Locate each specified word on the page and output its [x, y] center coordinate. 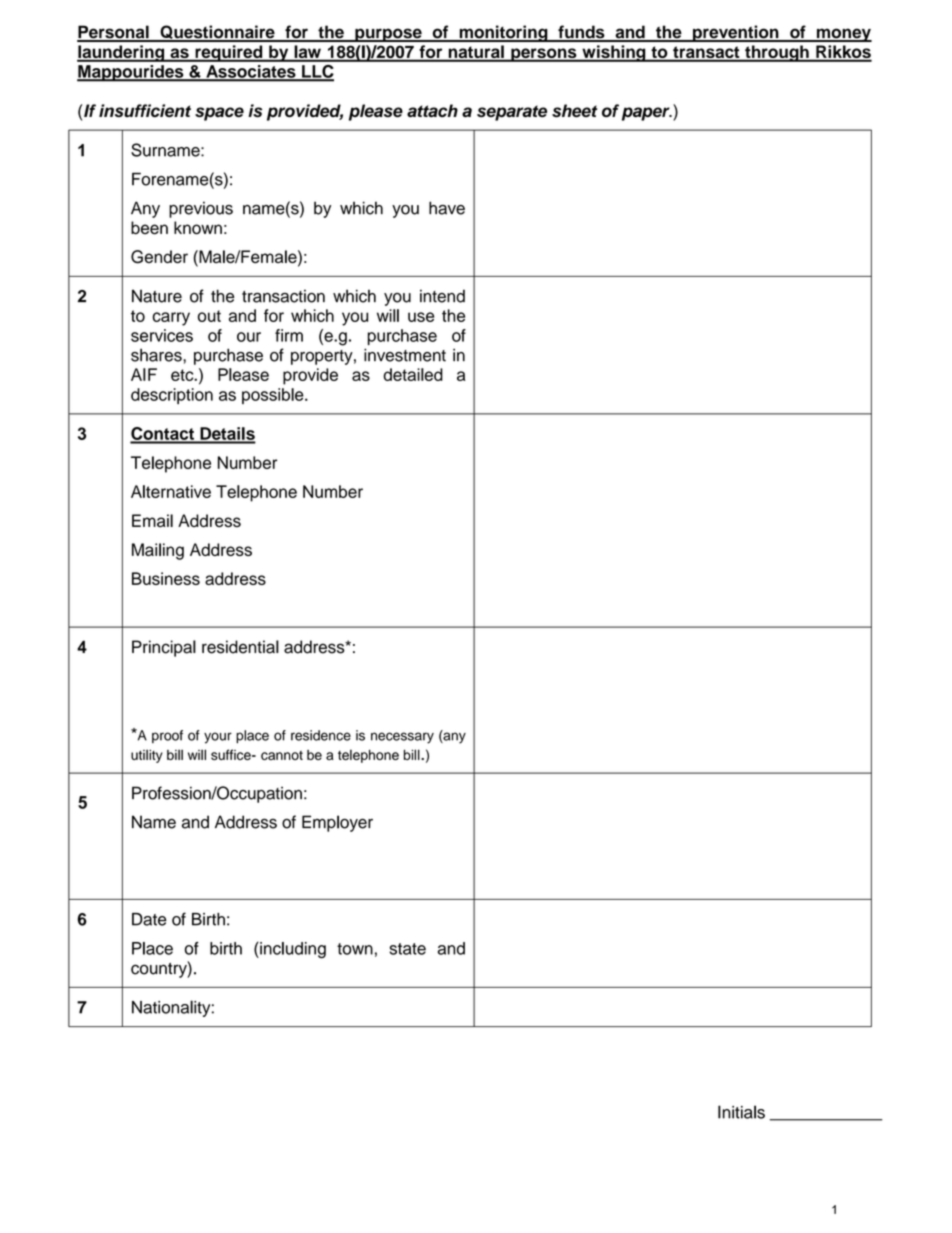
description [172, 396]
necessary [402, 738]
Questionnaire [217, 33]
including [292, 950]
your [218, 738]
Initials [741, 1112]
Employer [337, 823]
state [407, 949]
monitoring [503, 33]
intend [442, 296]
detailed [413, 374]
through [777, 53]
